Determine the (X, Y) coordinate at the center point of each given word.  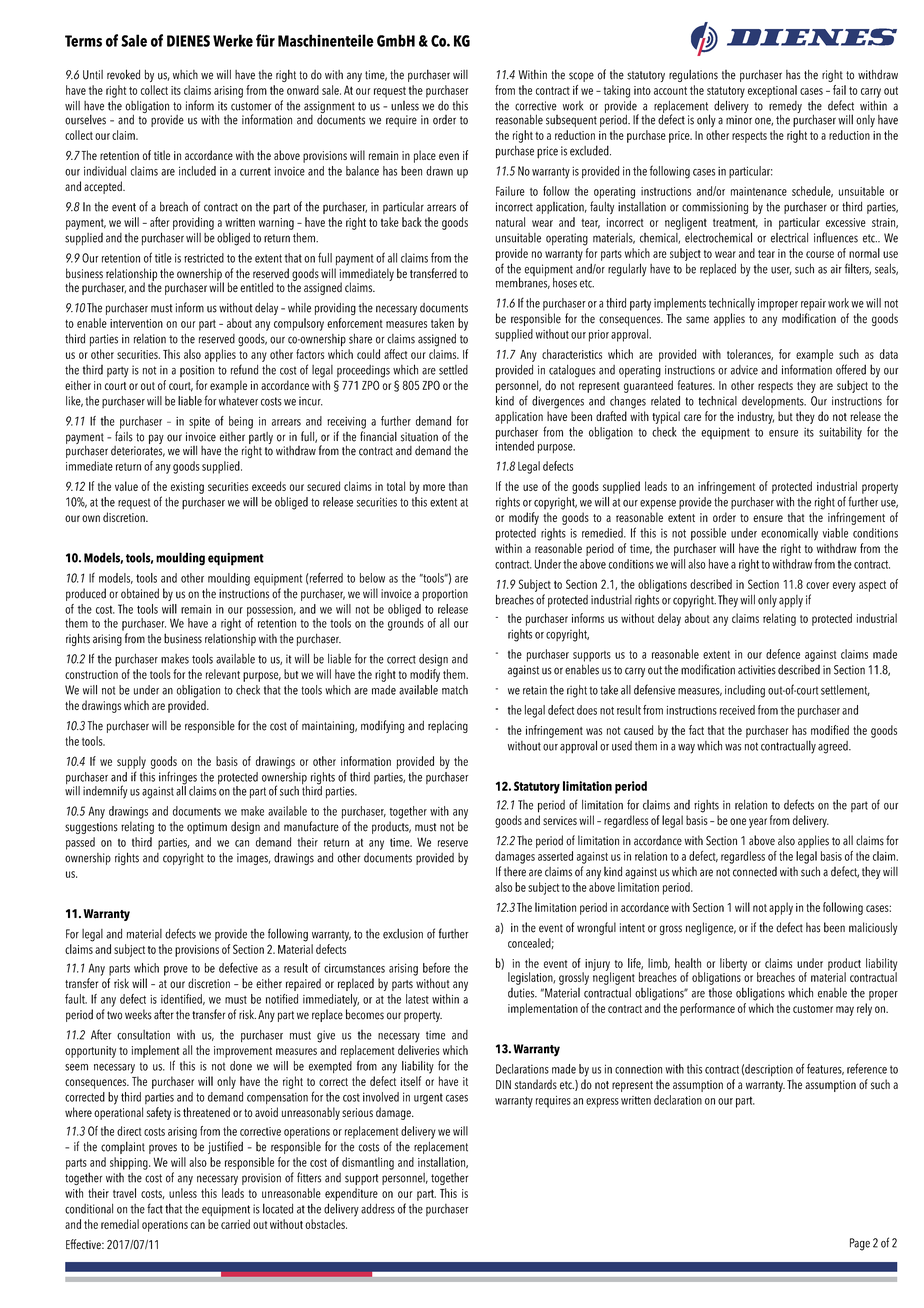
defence (783, 654)
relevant (223, 674)
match (455, 690)
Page (860, 1244)
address (378, 1209)
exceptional (772, 91)
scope (581, 77)
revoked (123, 74)
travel (124, 1193)
